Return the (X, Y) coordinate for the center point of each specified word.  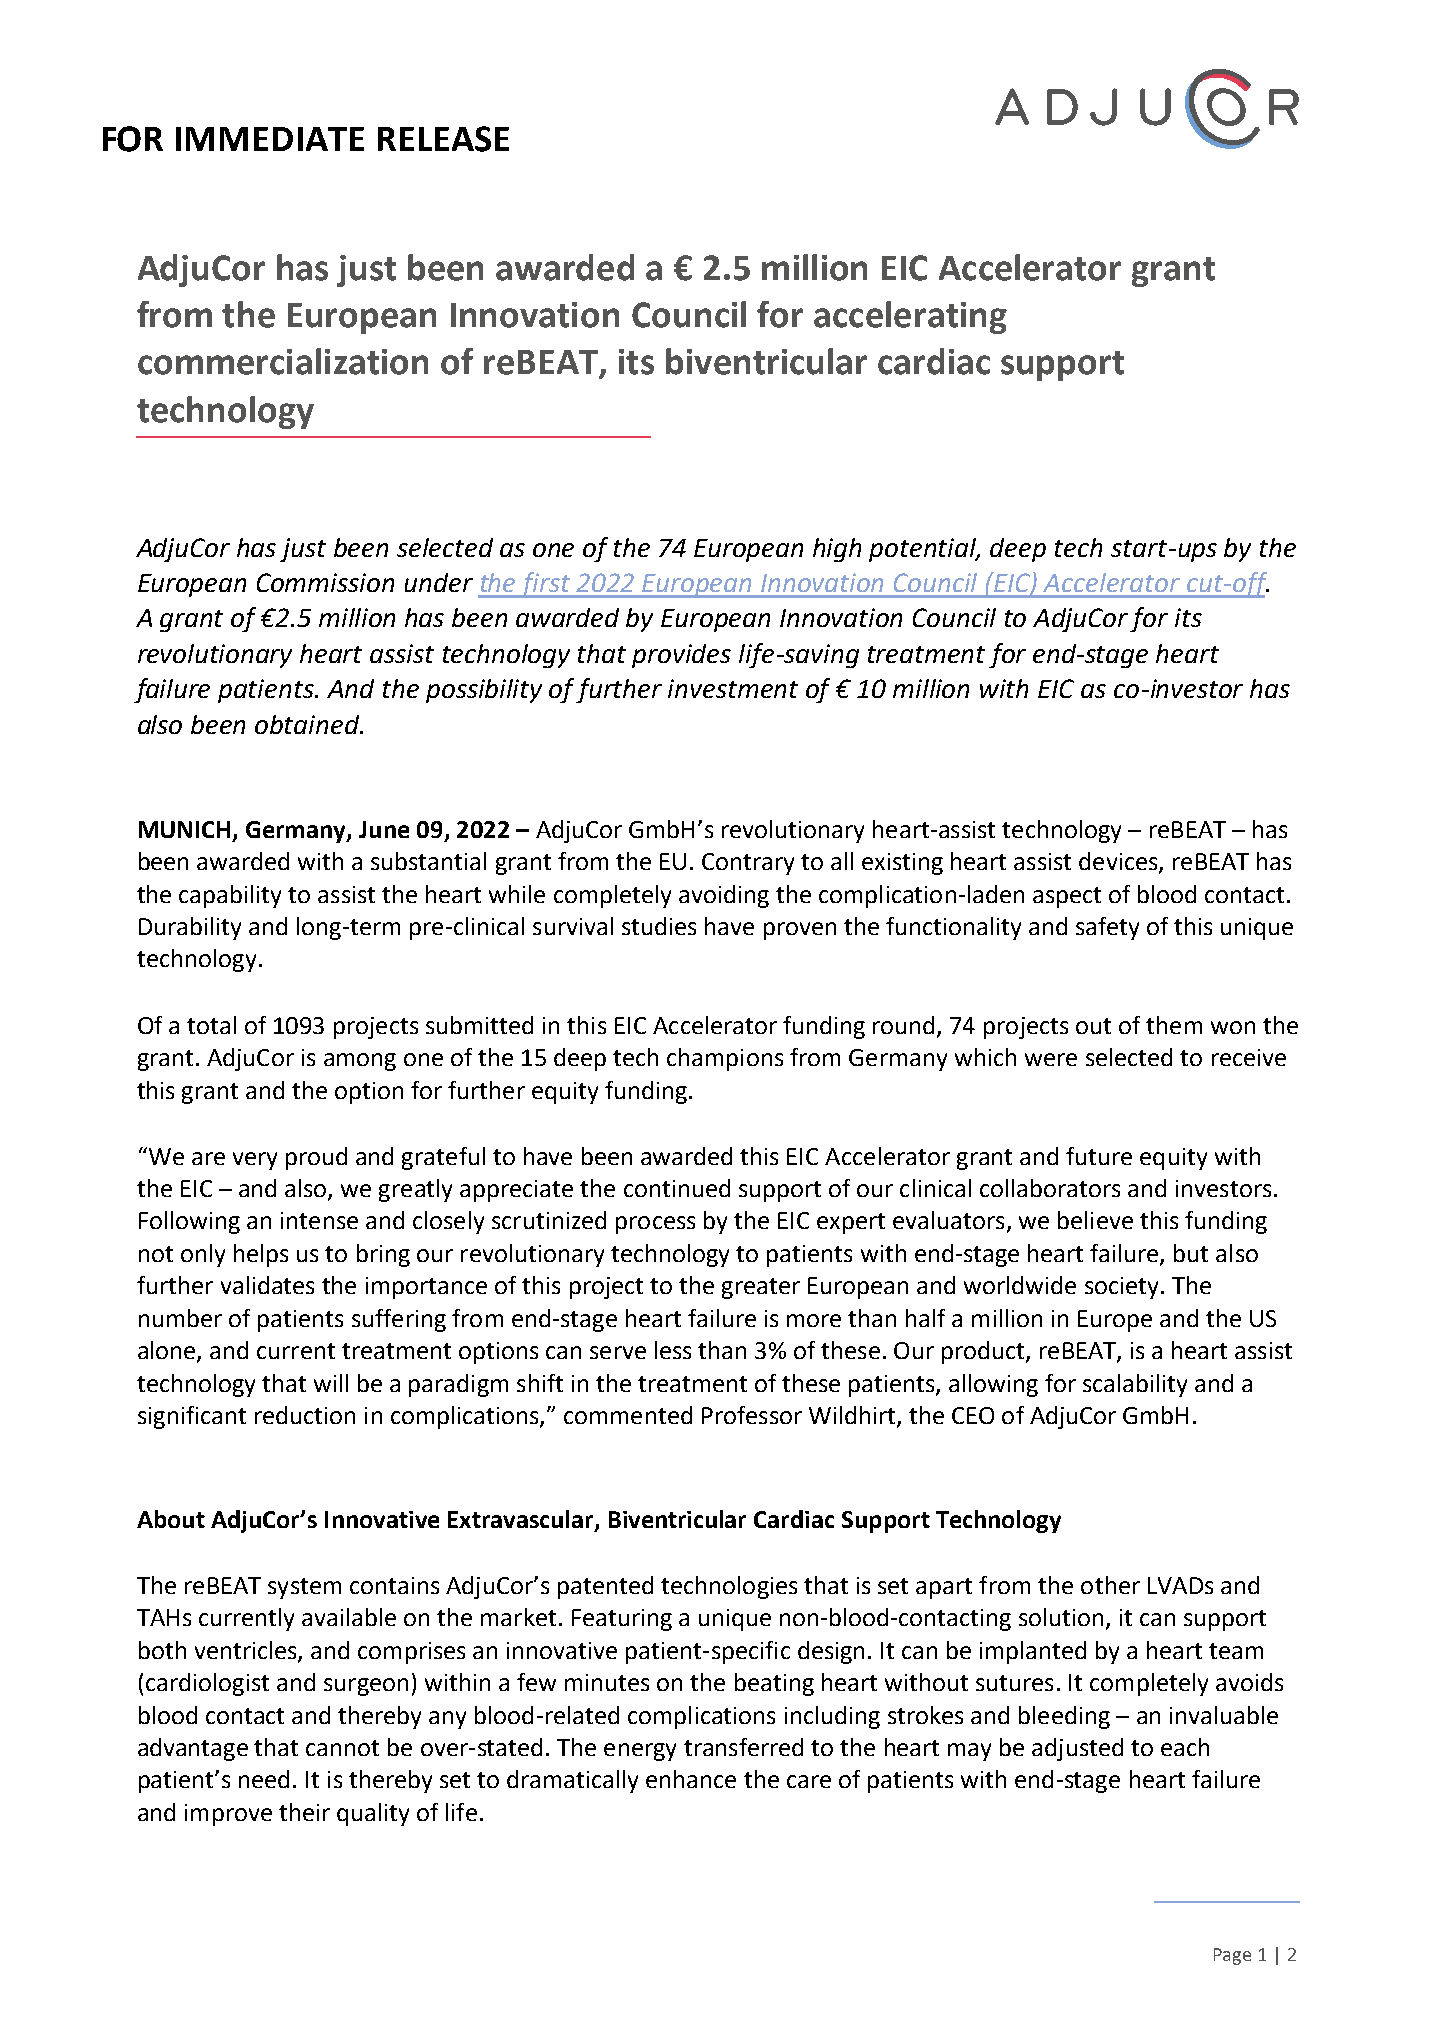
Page (1232, 1956)
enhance (691, 1779)
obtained (308, 724)
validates (267, 1285)
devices (1119, 862)
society (1121, 1288)
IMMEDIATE (270, 139)
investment (733, 688)
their (304, 1812)
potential (924, 550)
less (673, 1350)
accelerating (910, 317)
